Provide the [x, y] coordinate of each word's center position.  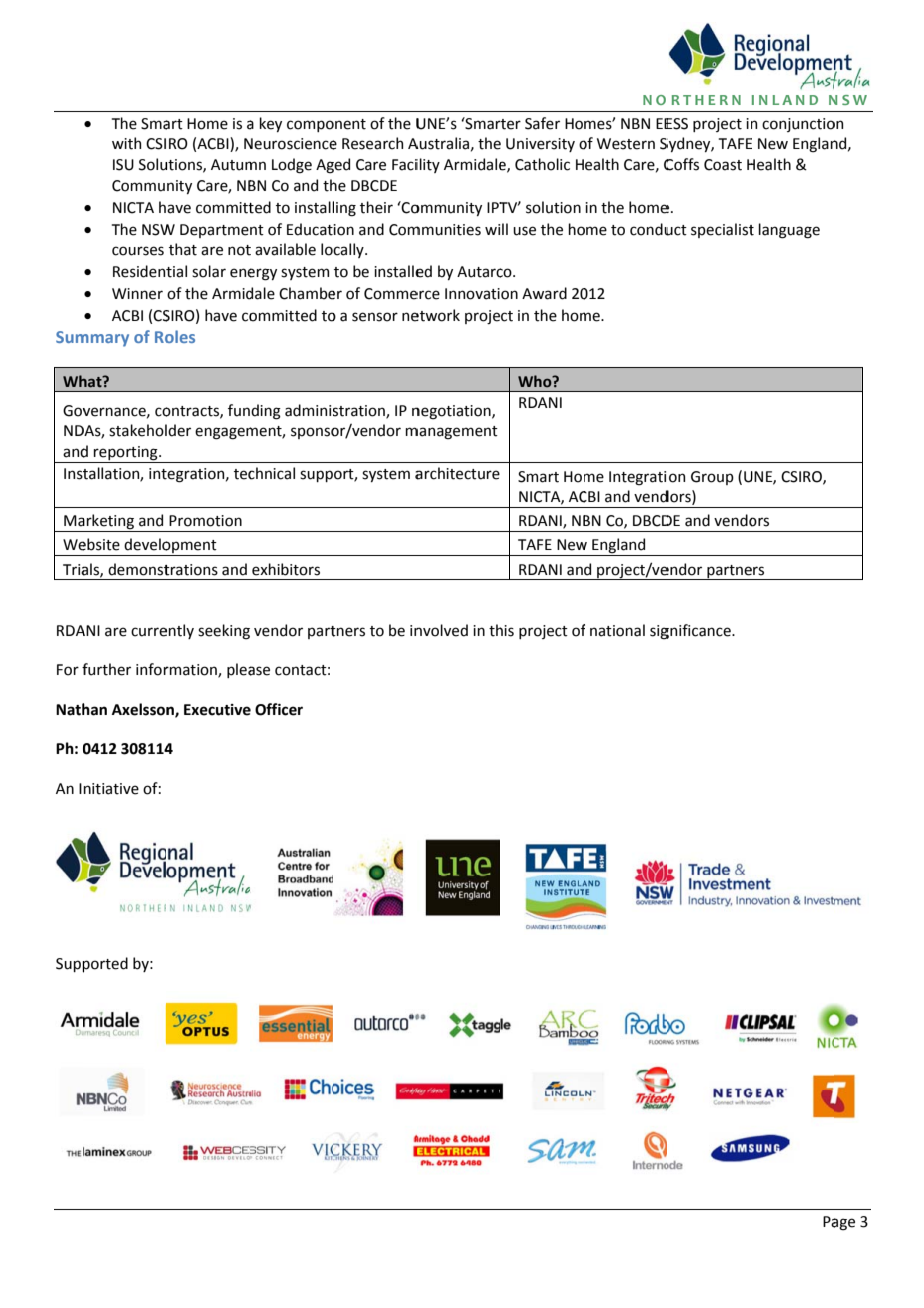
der [179, 430]
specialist [722, 230]
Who [536, 381]
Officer [279, 709]
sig [659, 632]
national [617, 630]
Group [712, 478]
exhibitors [286, 569]
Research [372, 143]
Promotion [205, 521]
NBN [635, 123]
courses [138, 251]
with [126, 143]
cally [349, 250]
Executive [217, 710]
